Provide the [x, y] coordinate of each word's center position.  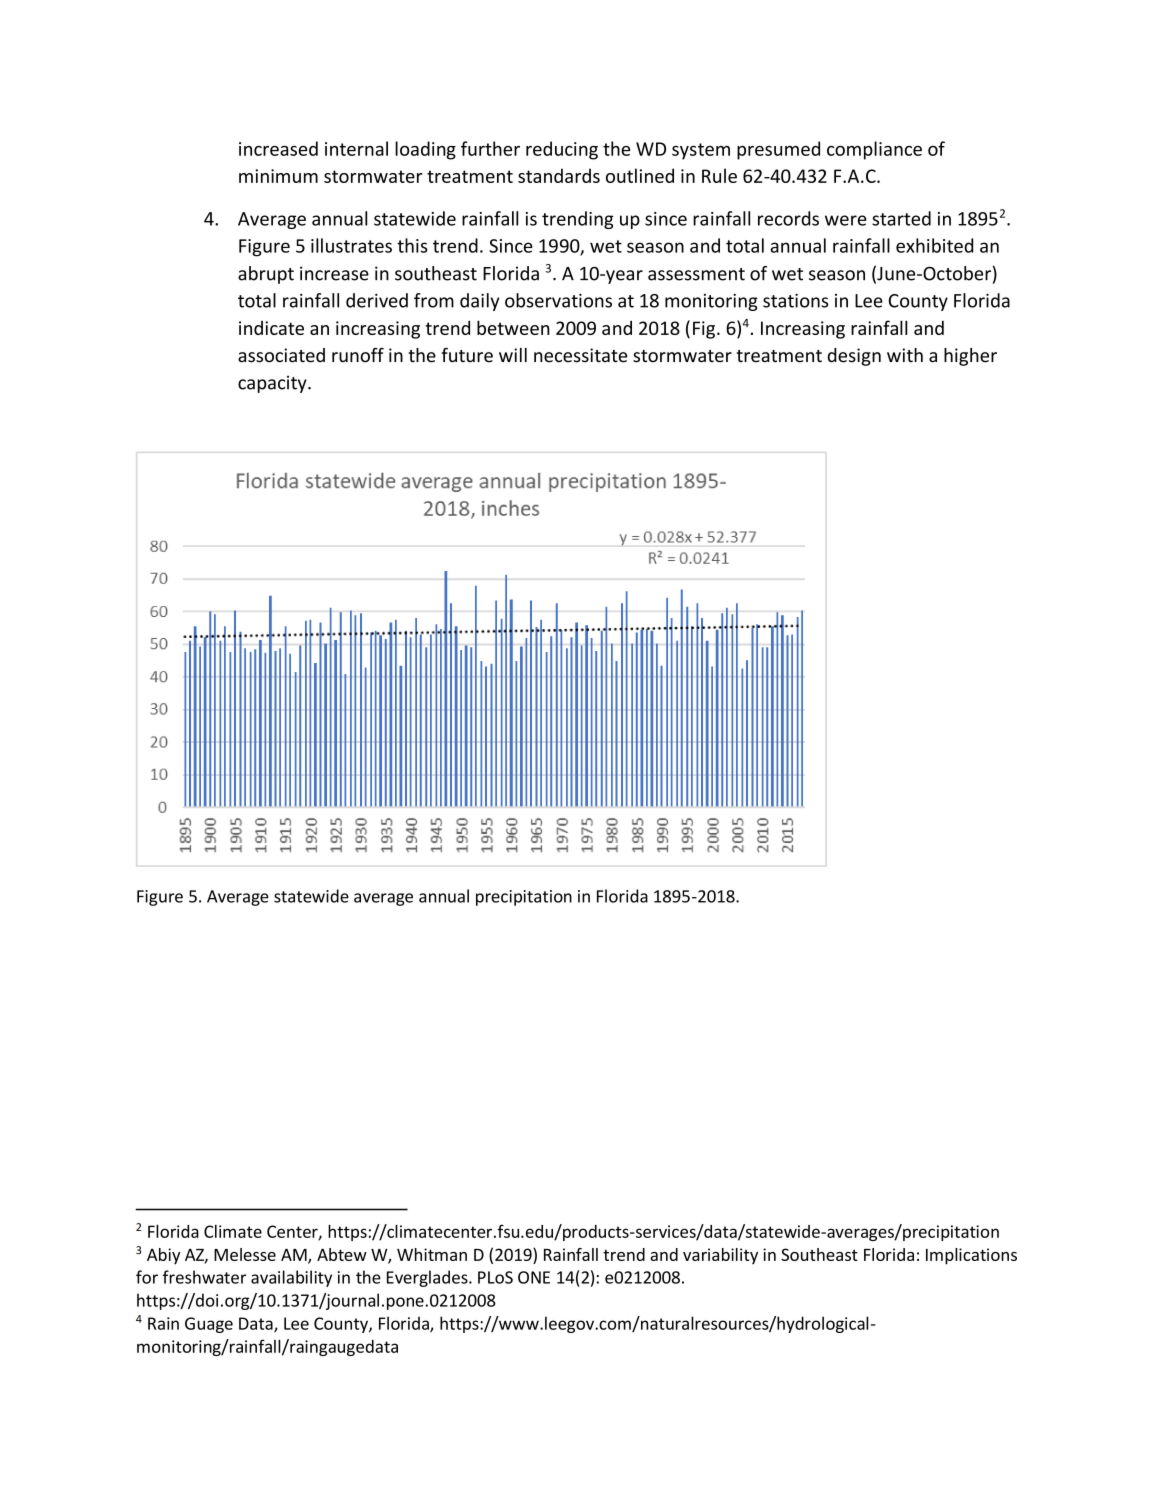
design [854, 357]
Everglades [428, 1278]
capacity [273, 384]
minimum [278, 176]
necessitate [581, 355]
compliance [874, 150]
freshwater [204, 1277]
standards [559, 175]
